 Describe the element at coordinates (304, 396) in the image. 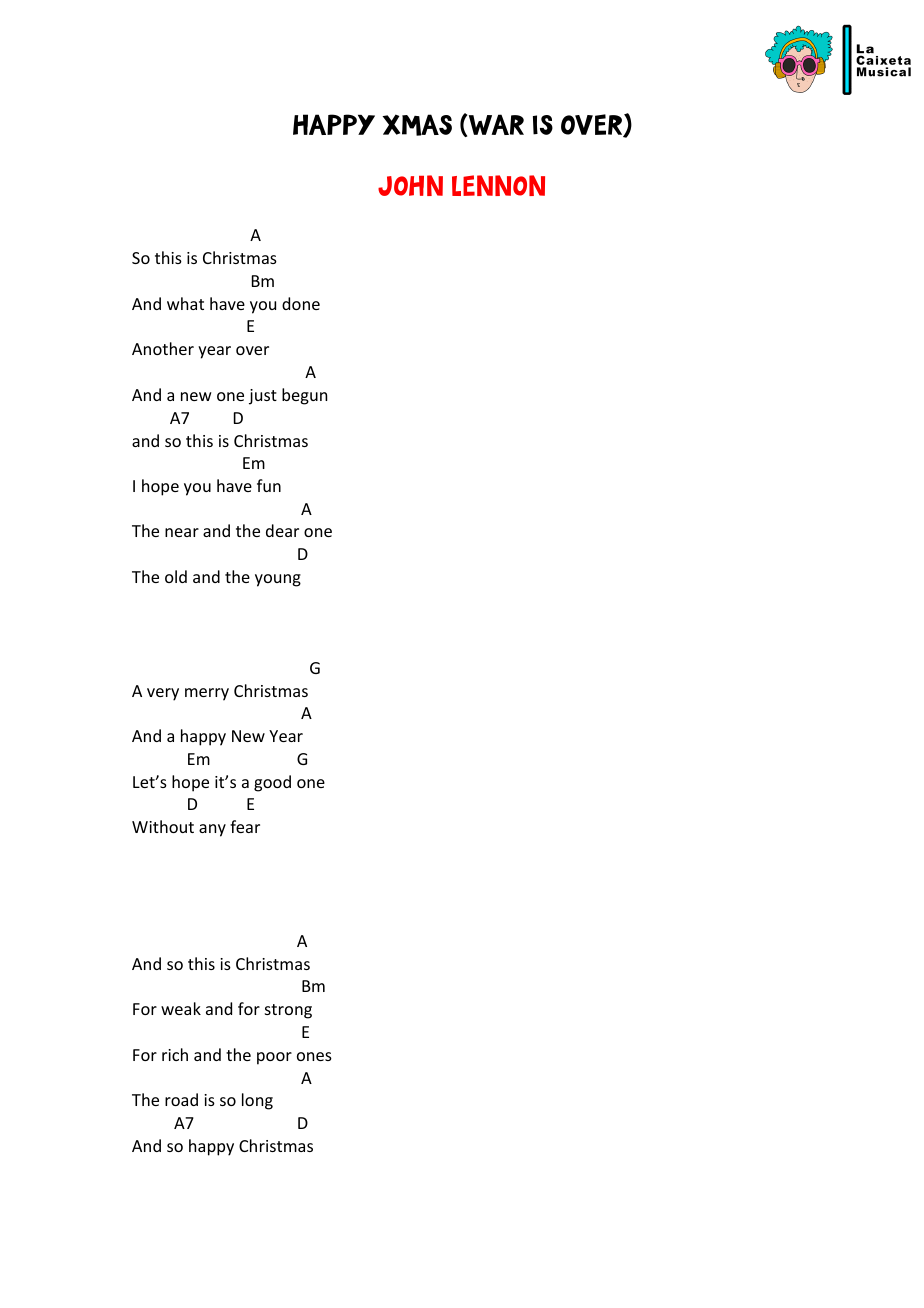

I see `begun` at that location.
